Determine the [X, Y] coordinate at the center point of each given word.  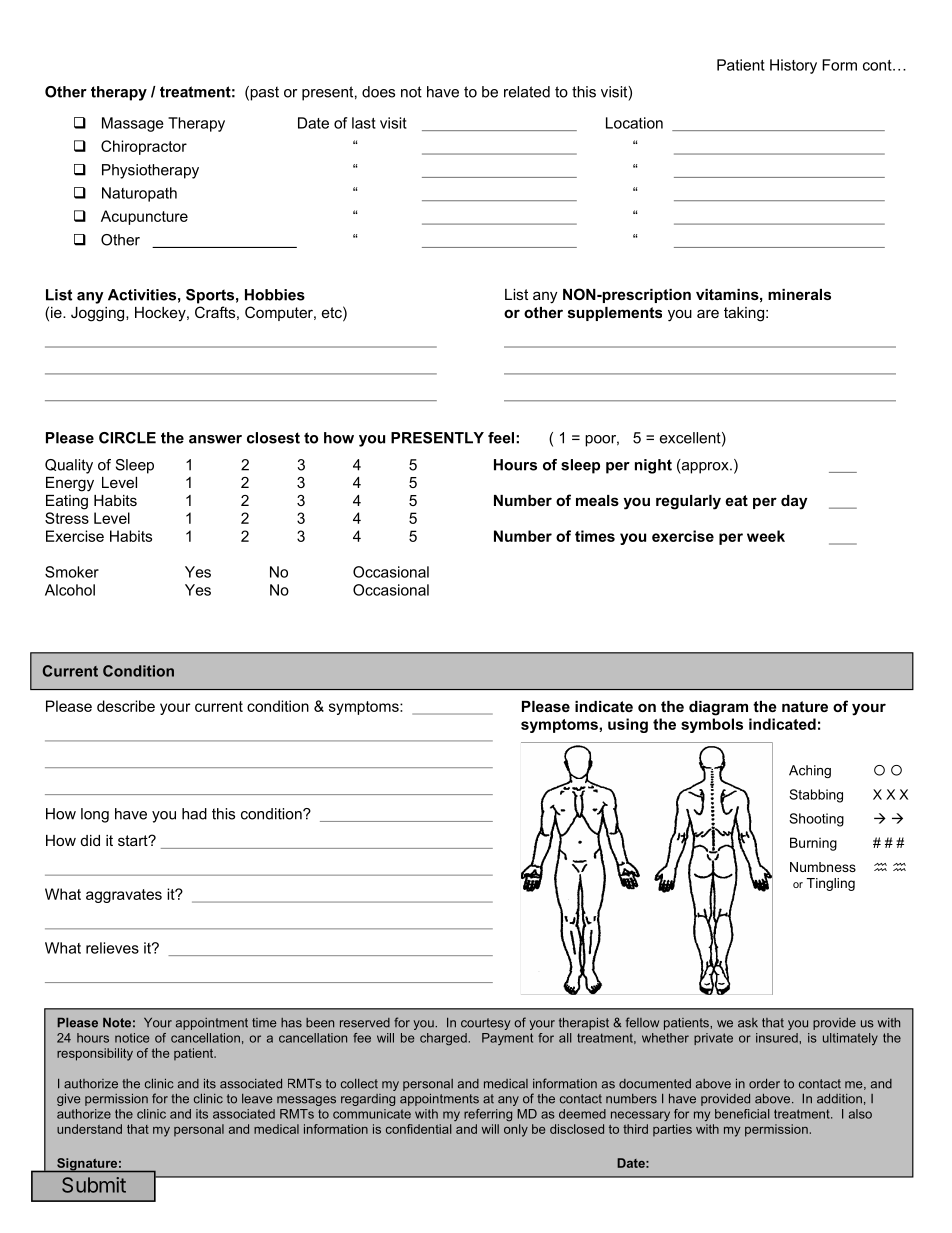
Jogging [99, 314]
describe [126, 706]
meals [597, 500]
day [794, 502]
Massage [133, 124]
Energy [70, 484]
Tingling [831, 884]
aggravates [124, 896]
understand [89, 1129]
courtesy [485, 1024]
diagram [718, 708]
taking [744, 314]
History [793, 66]
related [527, 92]
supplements [615, 314]
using [628, 725]
